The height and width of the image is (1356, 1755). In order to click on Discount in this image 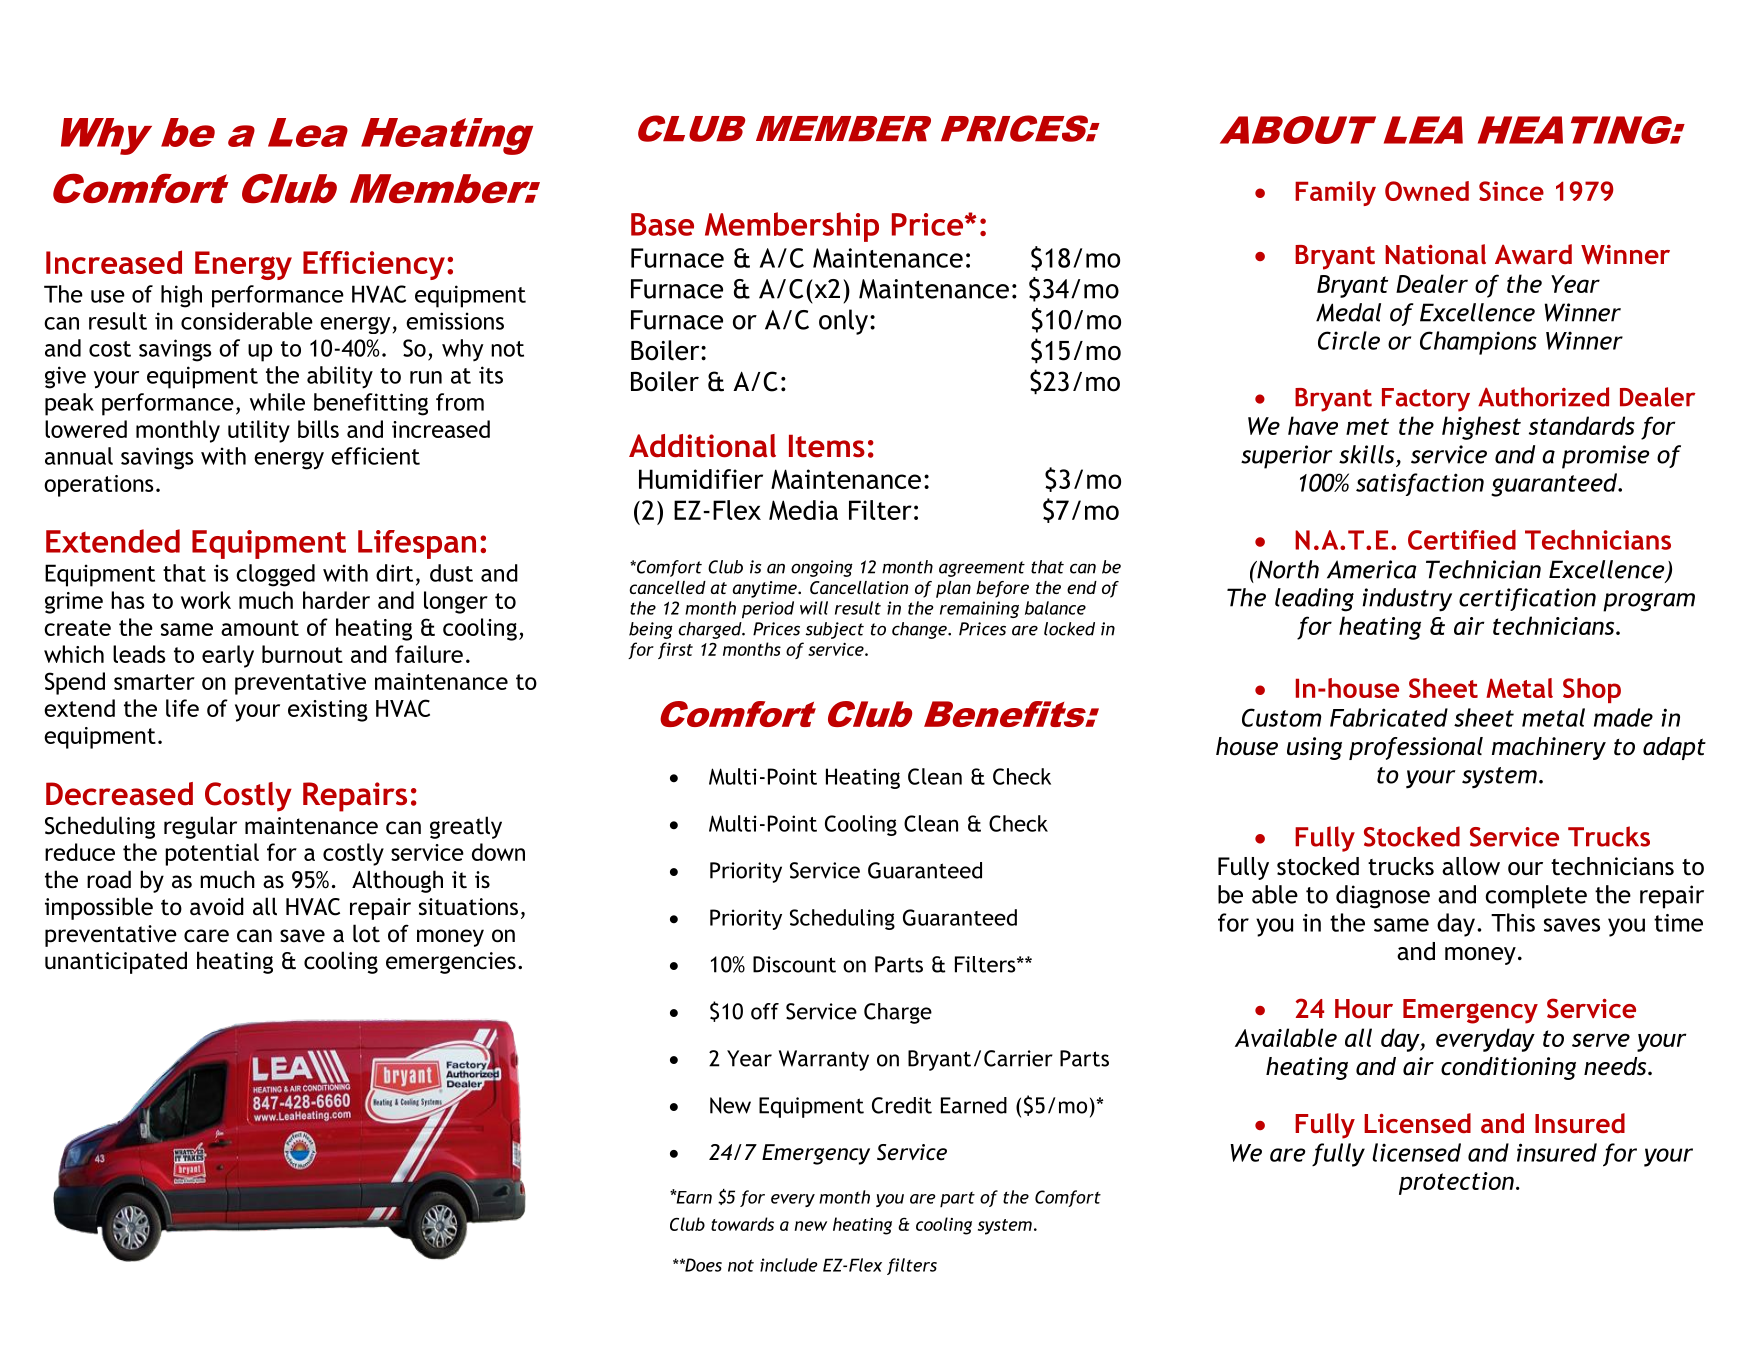, I will do `click(794, 964)`.
